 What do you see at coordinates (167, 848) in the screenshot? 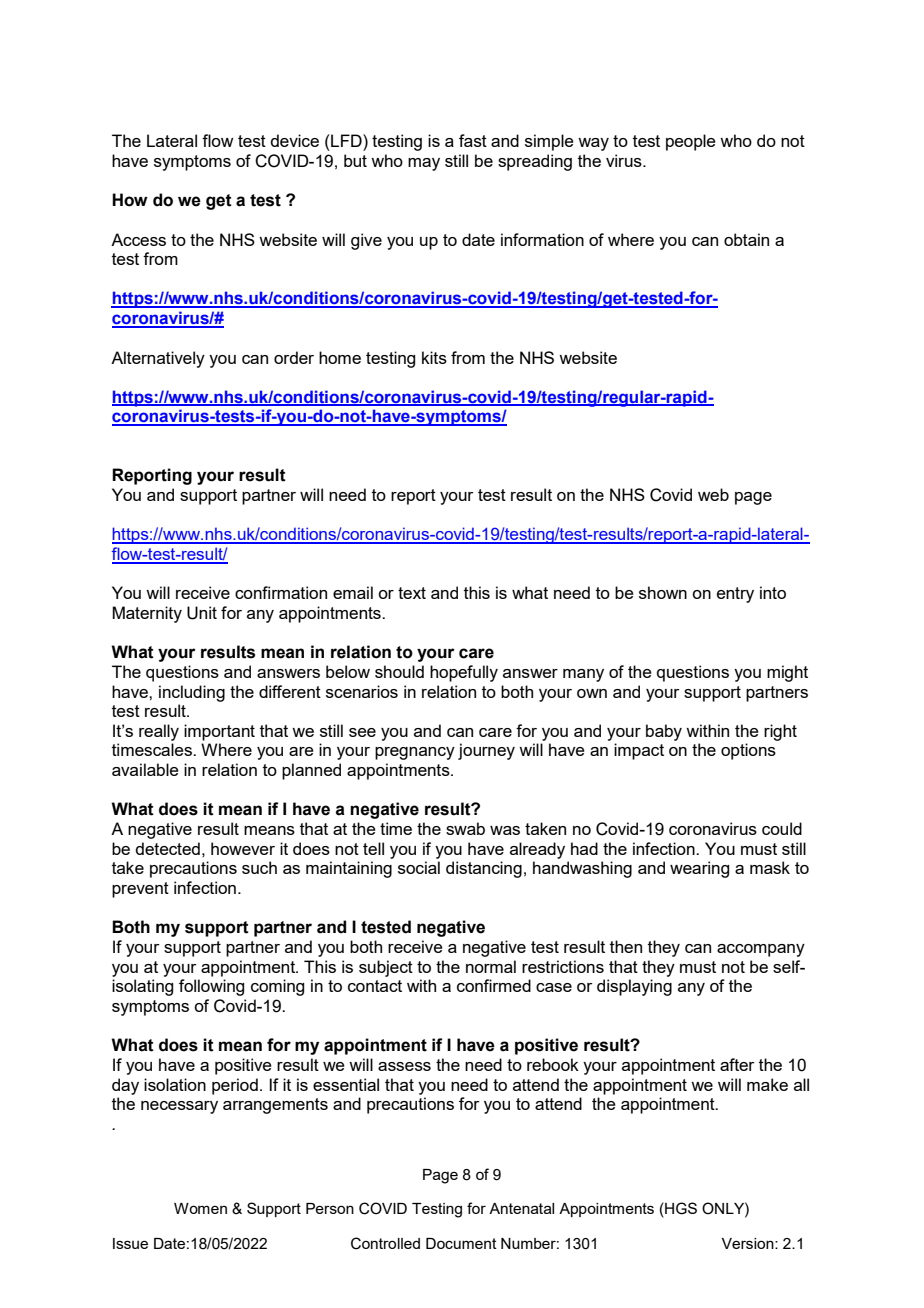
I see `detected` at bounding box center [167, 848].
